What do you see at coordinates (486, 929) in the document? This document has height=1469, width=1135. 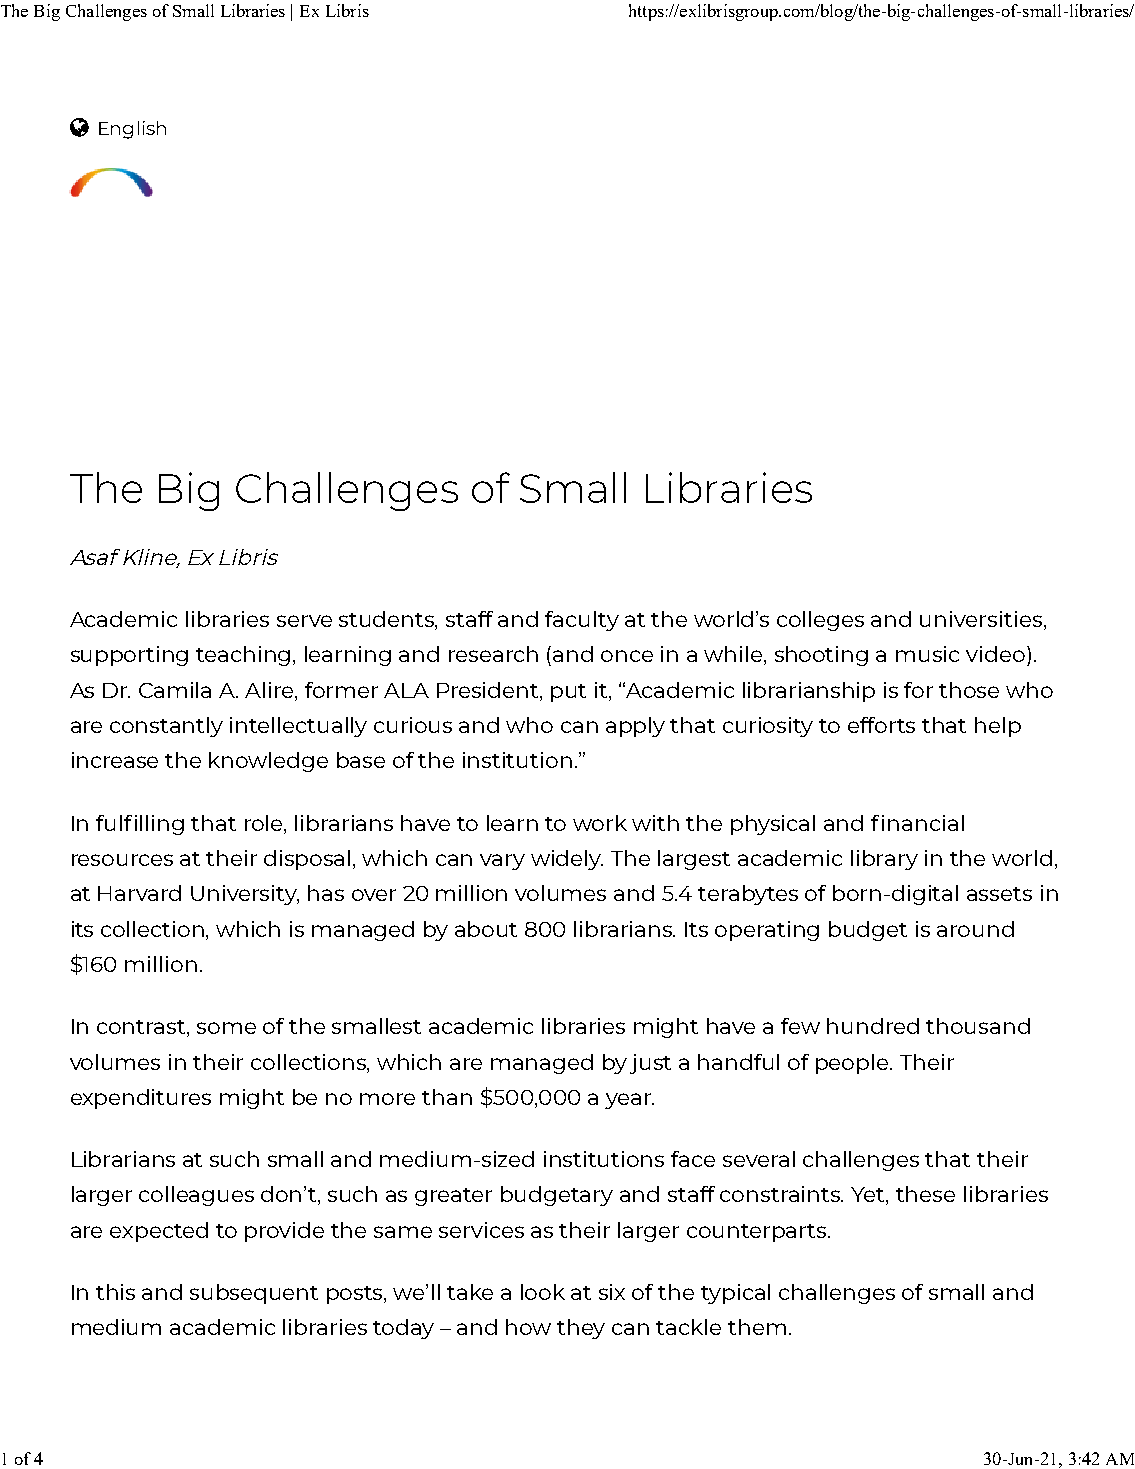 I see `about` at bounding box center [486, 929].
